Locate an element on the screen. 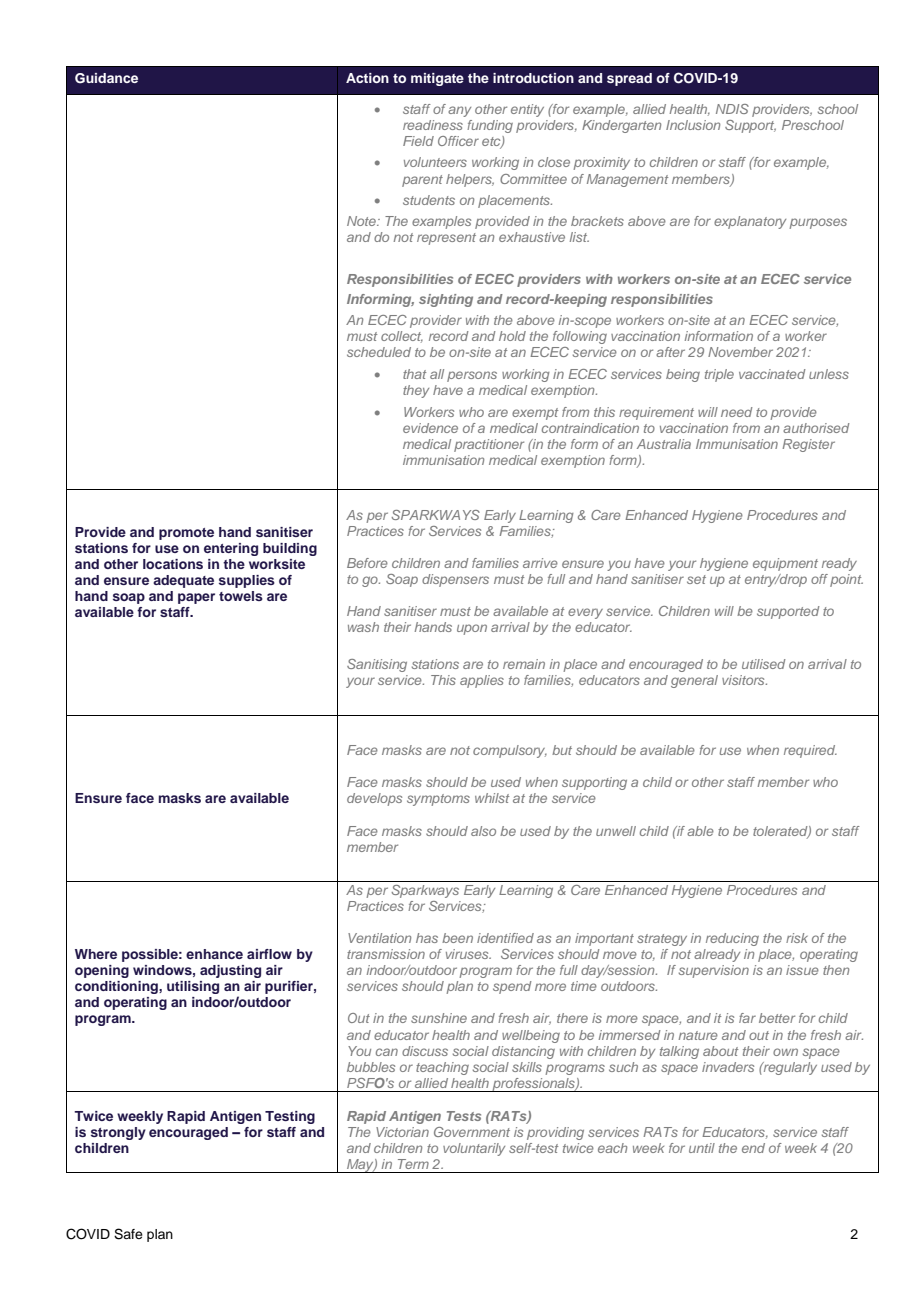 The width and height of the screenshot is (924, 1308). utilised is located at coordinates (764, 664).
